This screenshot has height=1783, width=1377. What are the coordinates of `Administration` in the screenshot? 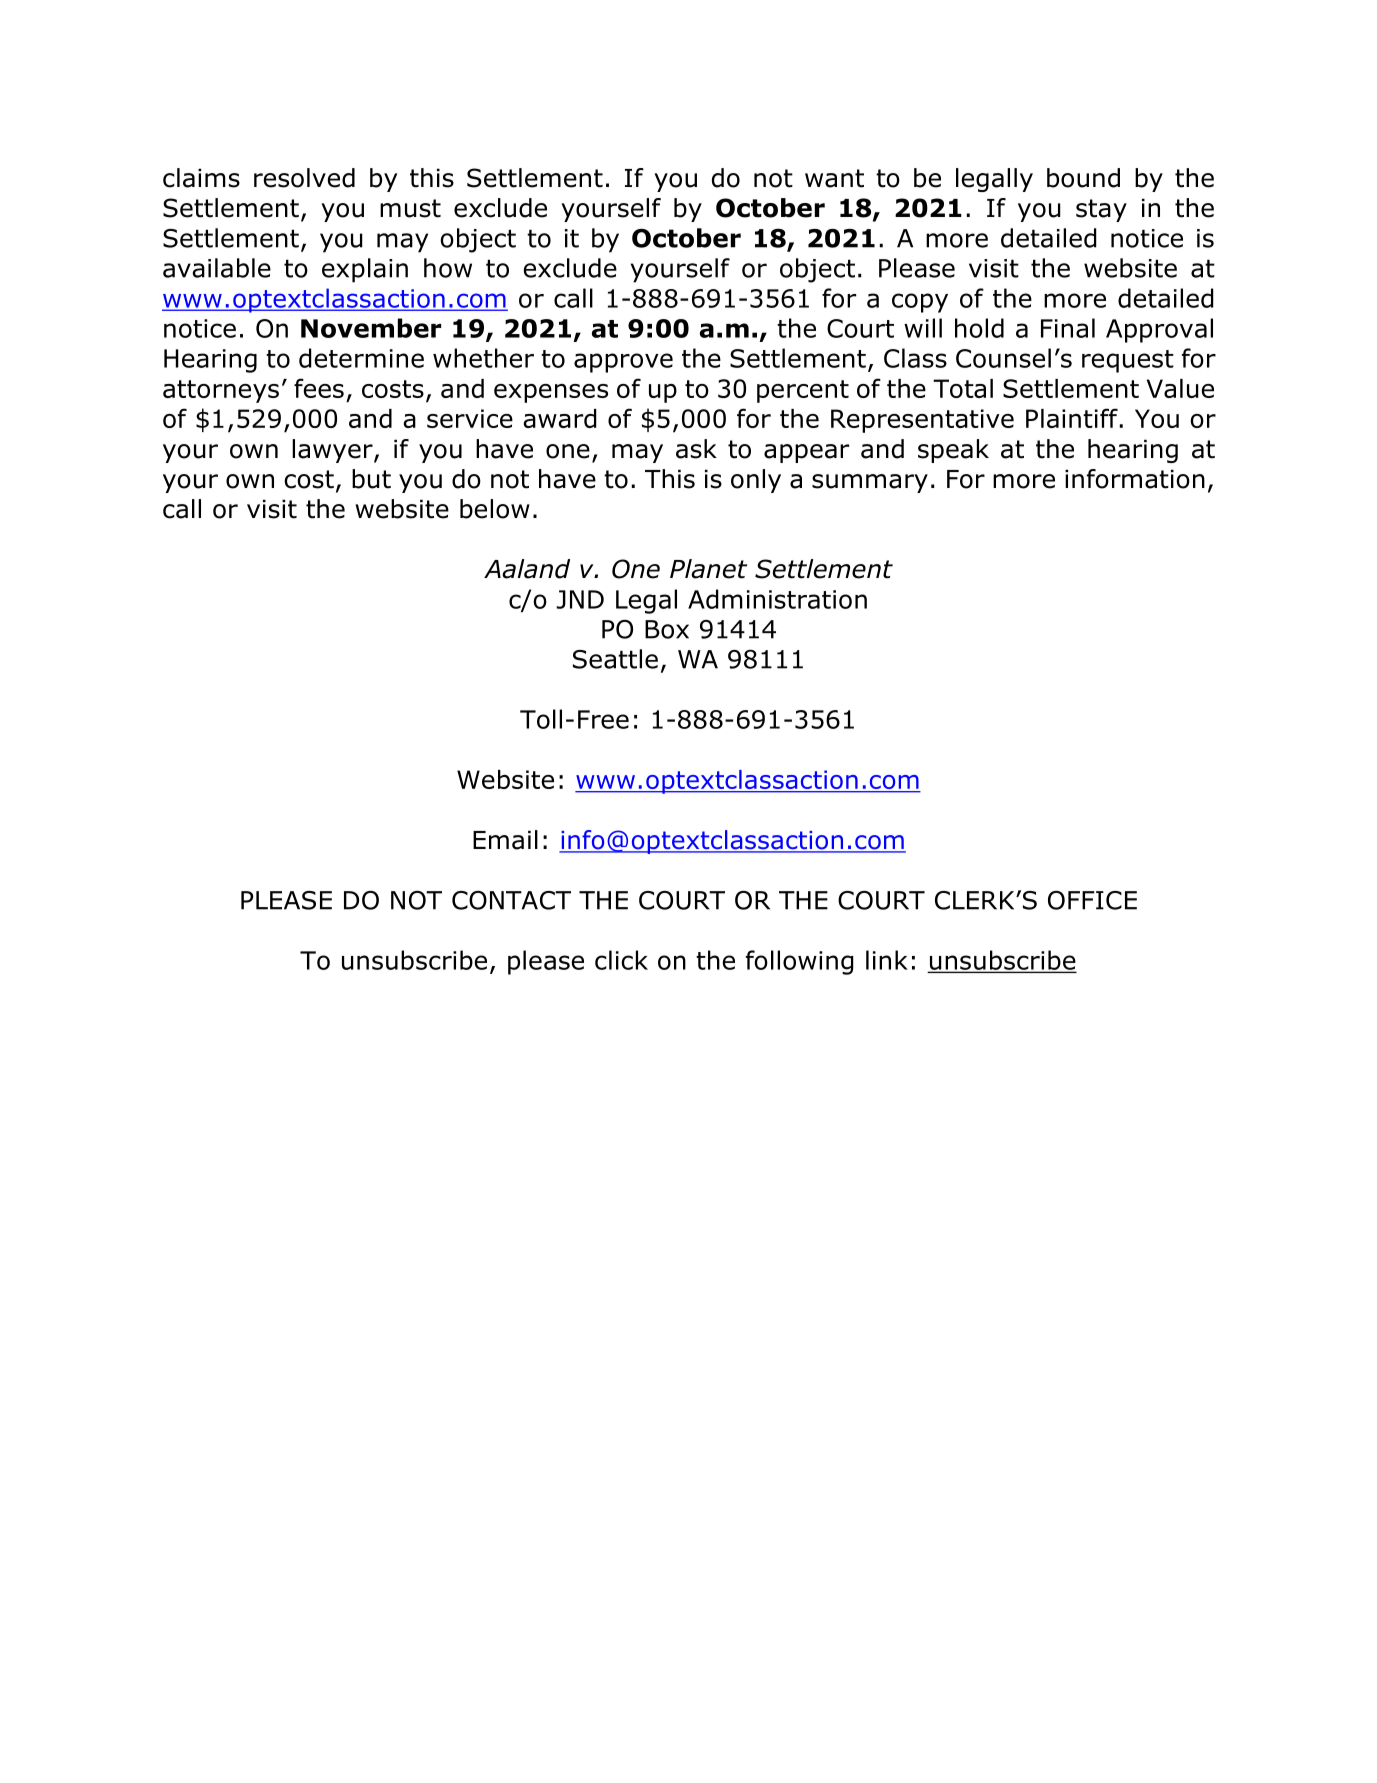 It's located at (777, 599).
